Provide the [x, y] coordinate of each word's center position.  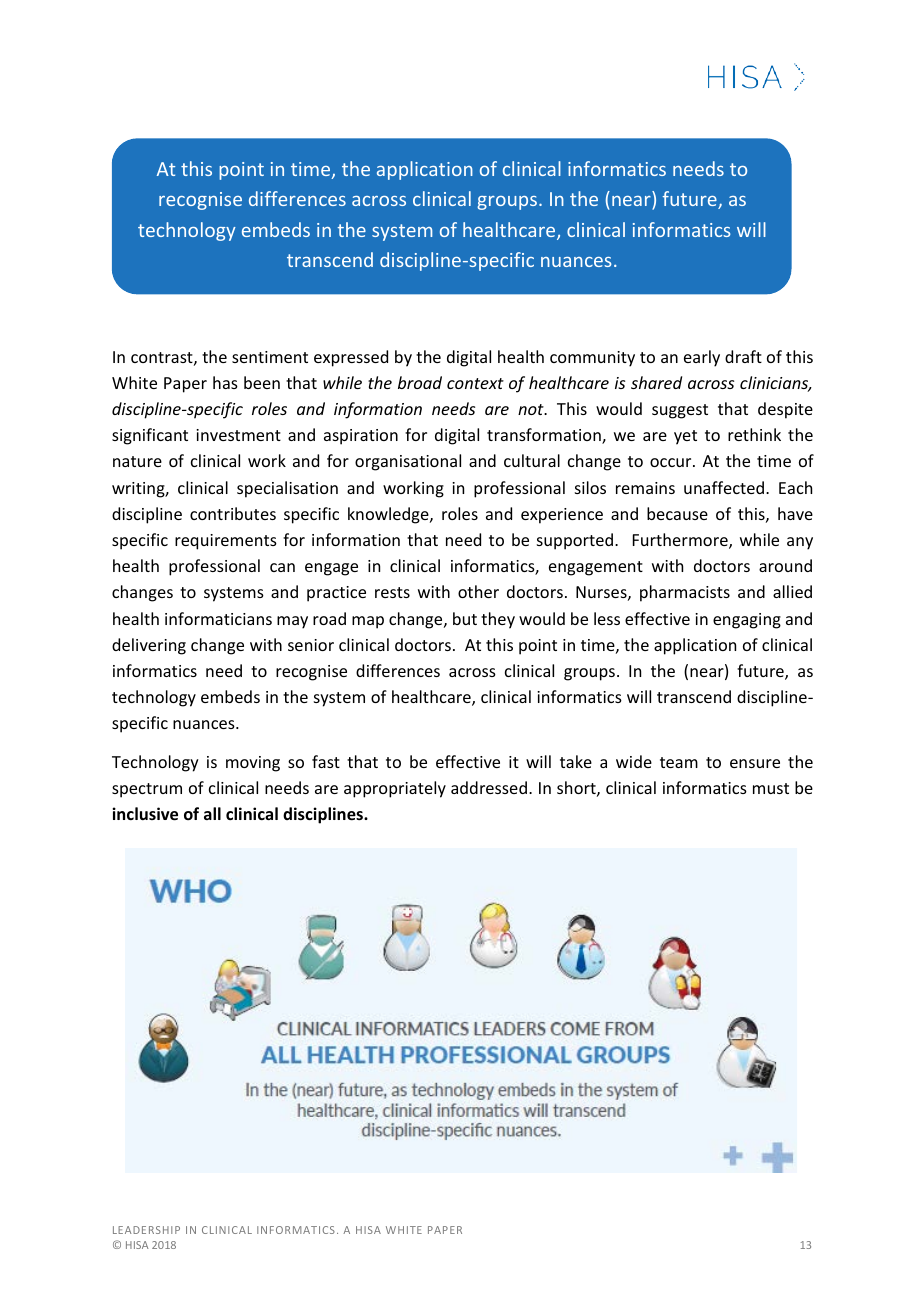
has [225, 382]
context [475, 383]
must [771, 788]
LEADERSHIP [146, 1230]
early [702, 358]
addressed [489, 787]
